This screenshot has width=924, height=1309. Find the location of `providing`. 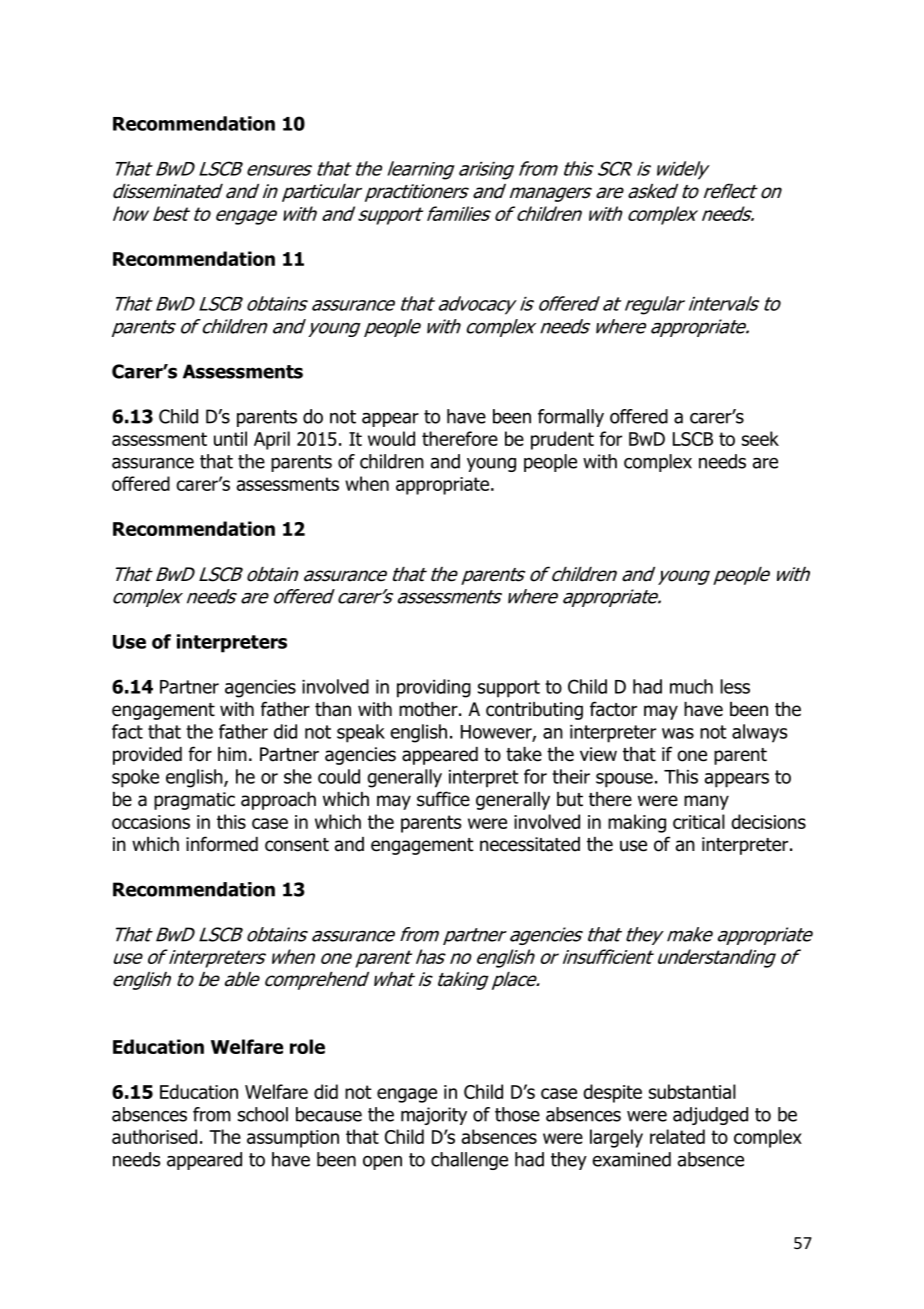

providing is located at coordinates (434, 688).
